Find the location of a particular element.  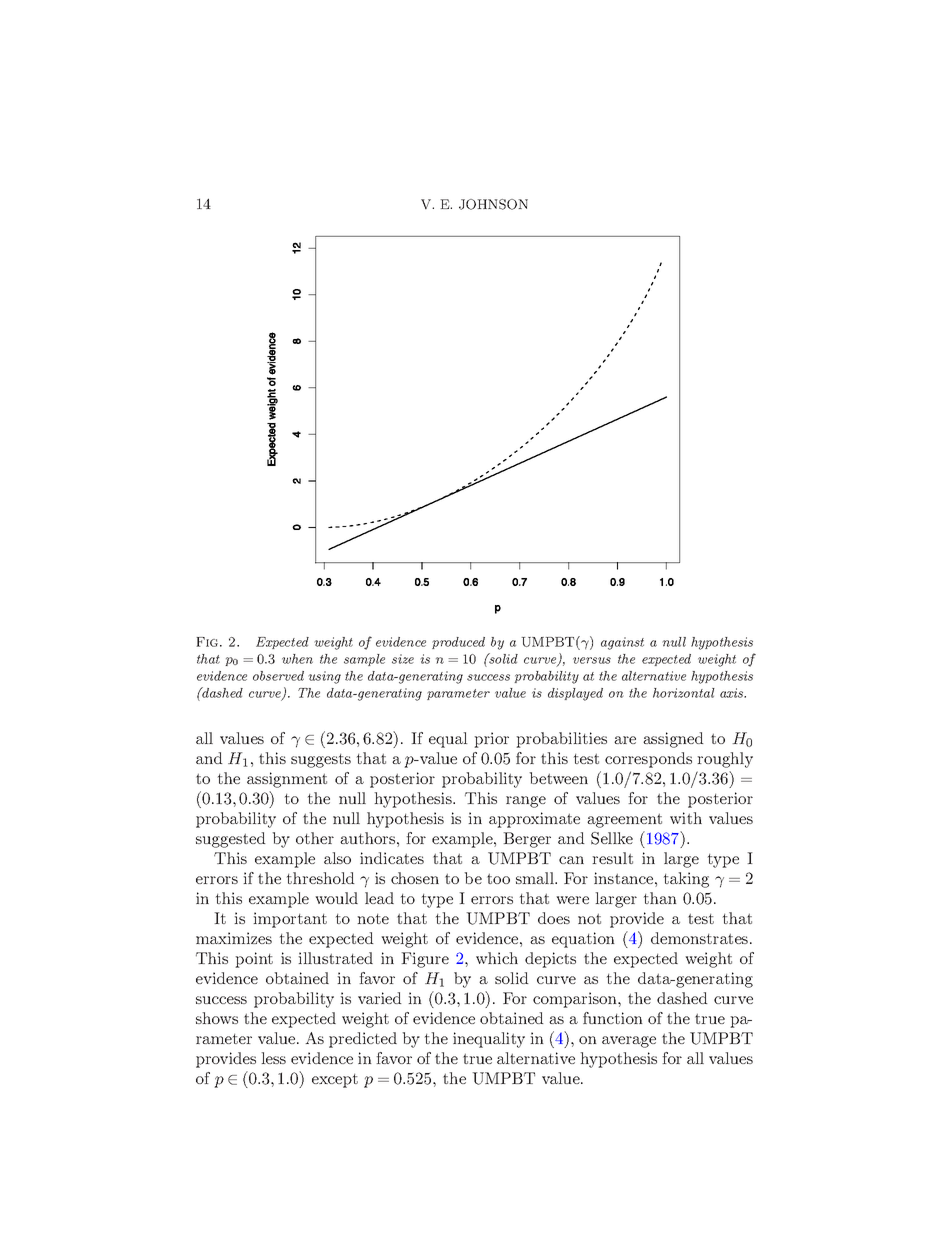

produced is located at coordinates (458, 643).
